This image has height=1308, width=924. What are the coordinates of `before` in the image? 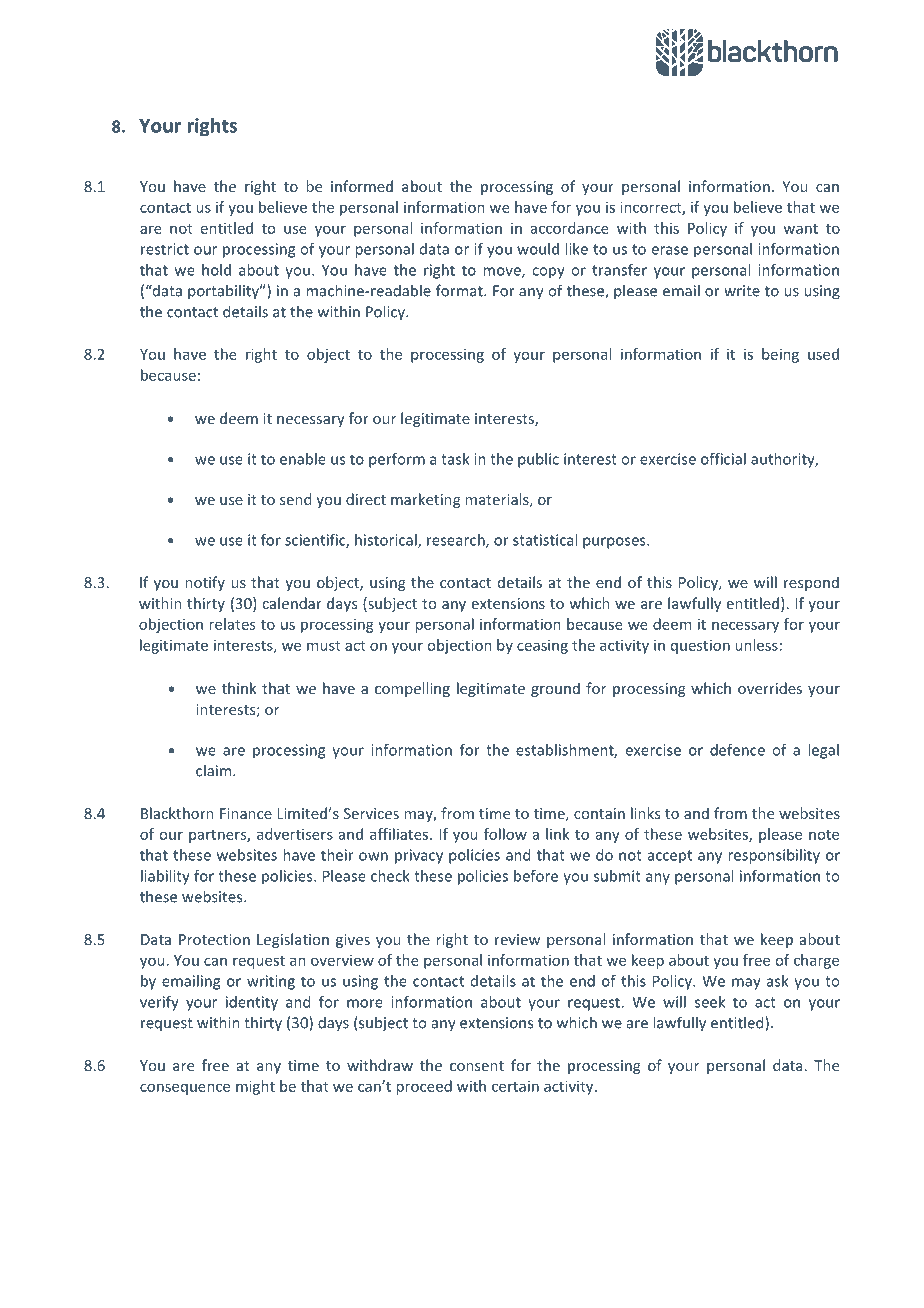 It's located at (536, 876).
